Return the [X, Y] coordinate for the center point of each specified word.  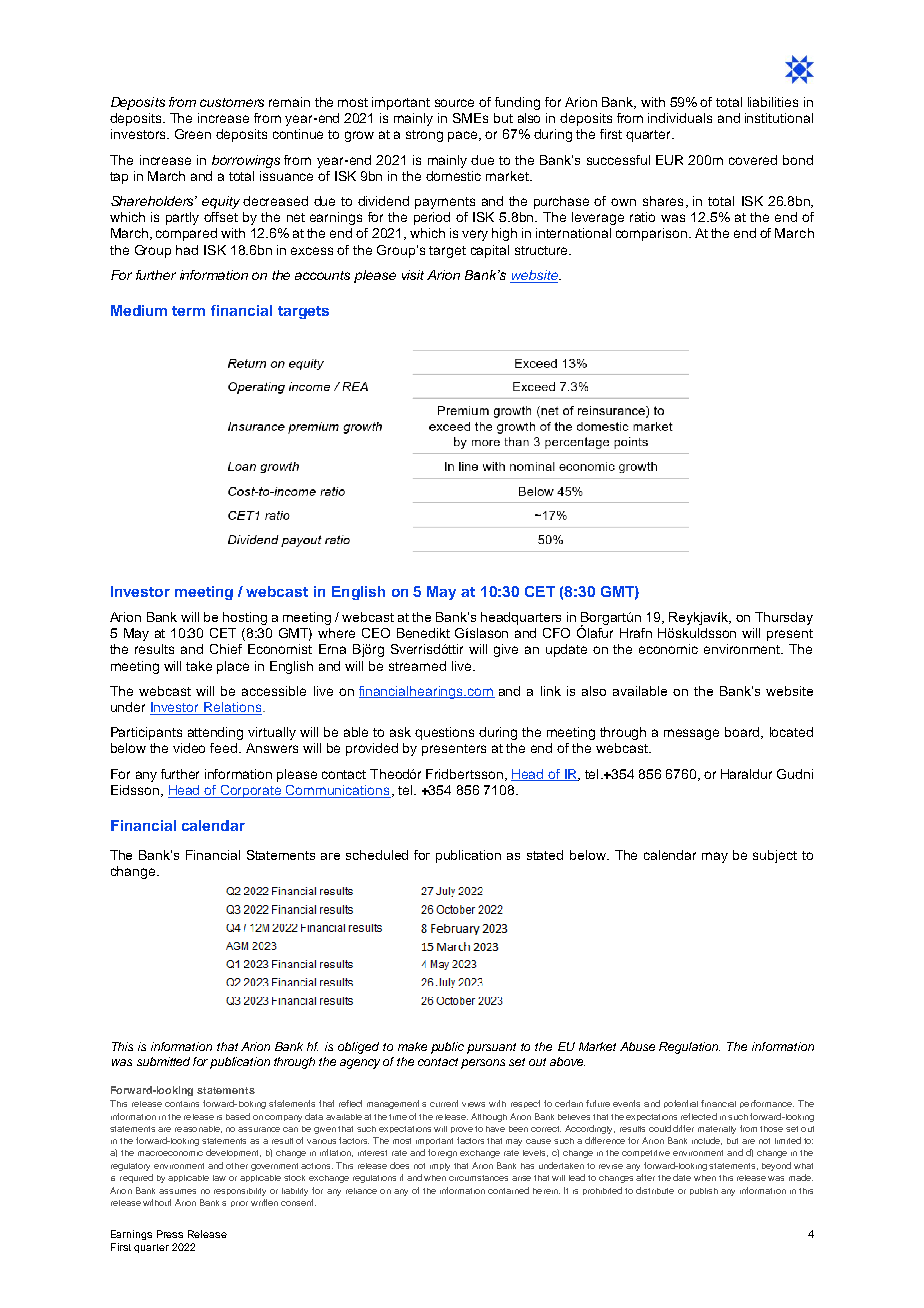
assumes [177, 1191]
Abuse [637, 1046]
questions [444, 733]
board [743, 733]
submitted [163, 1061]
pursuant [491, 1048]
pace [464, 136]
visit [413, 275]
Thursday [784, 618]
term [188, 311]
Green [193, 134]
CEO [376, 633]
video [189, 748]
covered [753, 160]
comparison [651, 234]
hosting [245, 618]
